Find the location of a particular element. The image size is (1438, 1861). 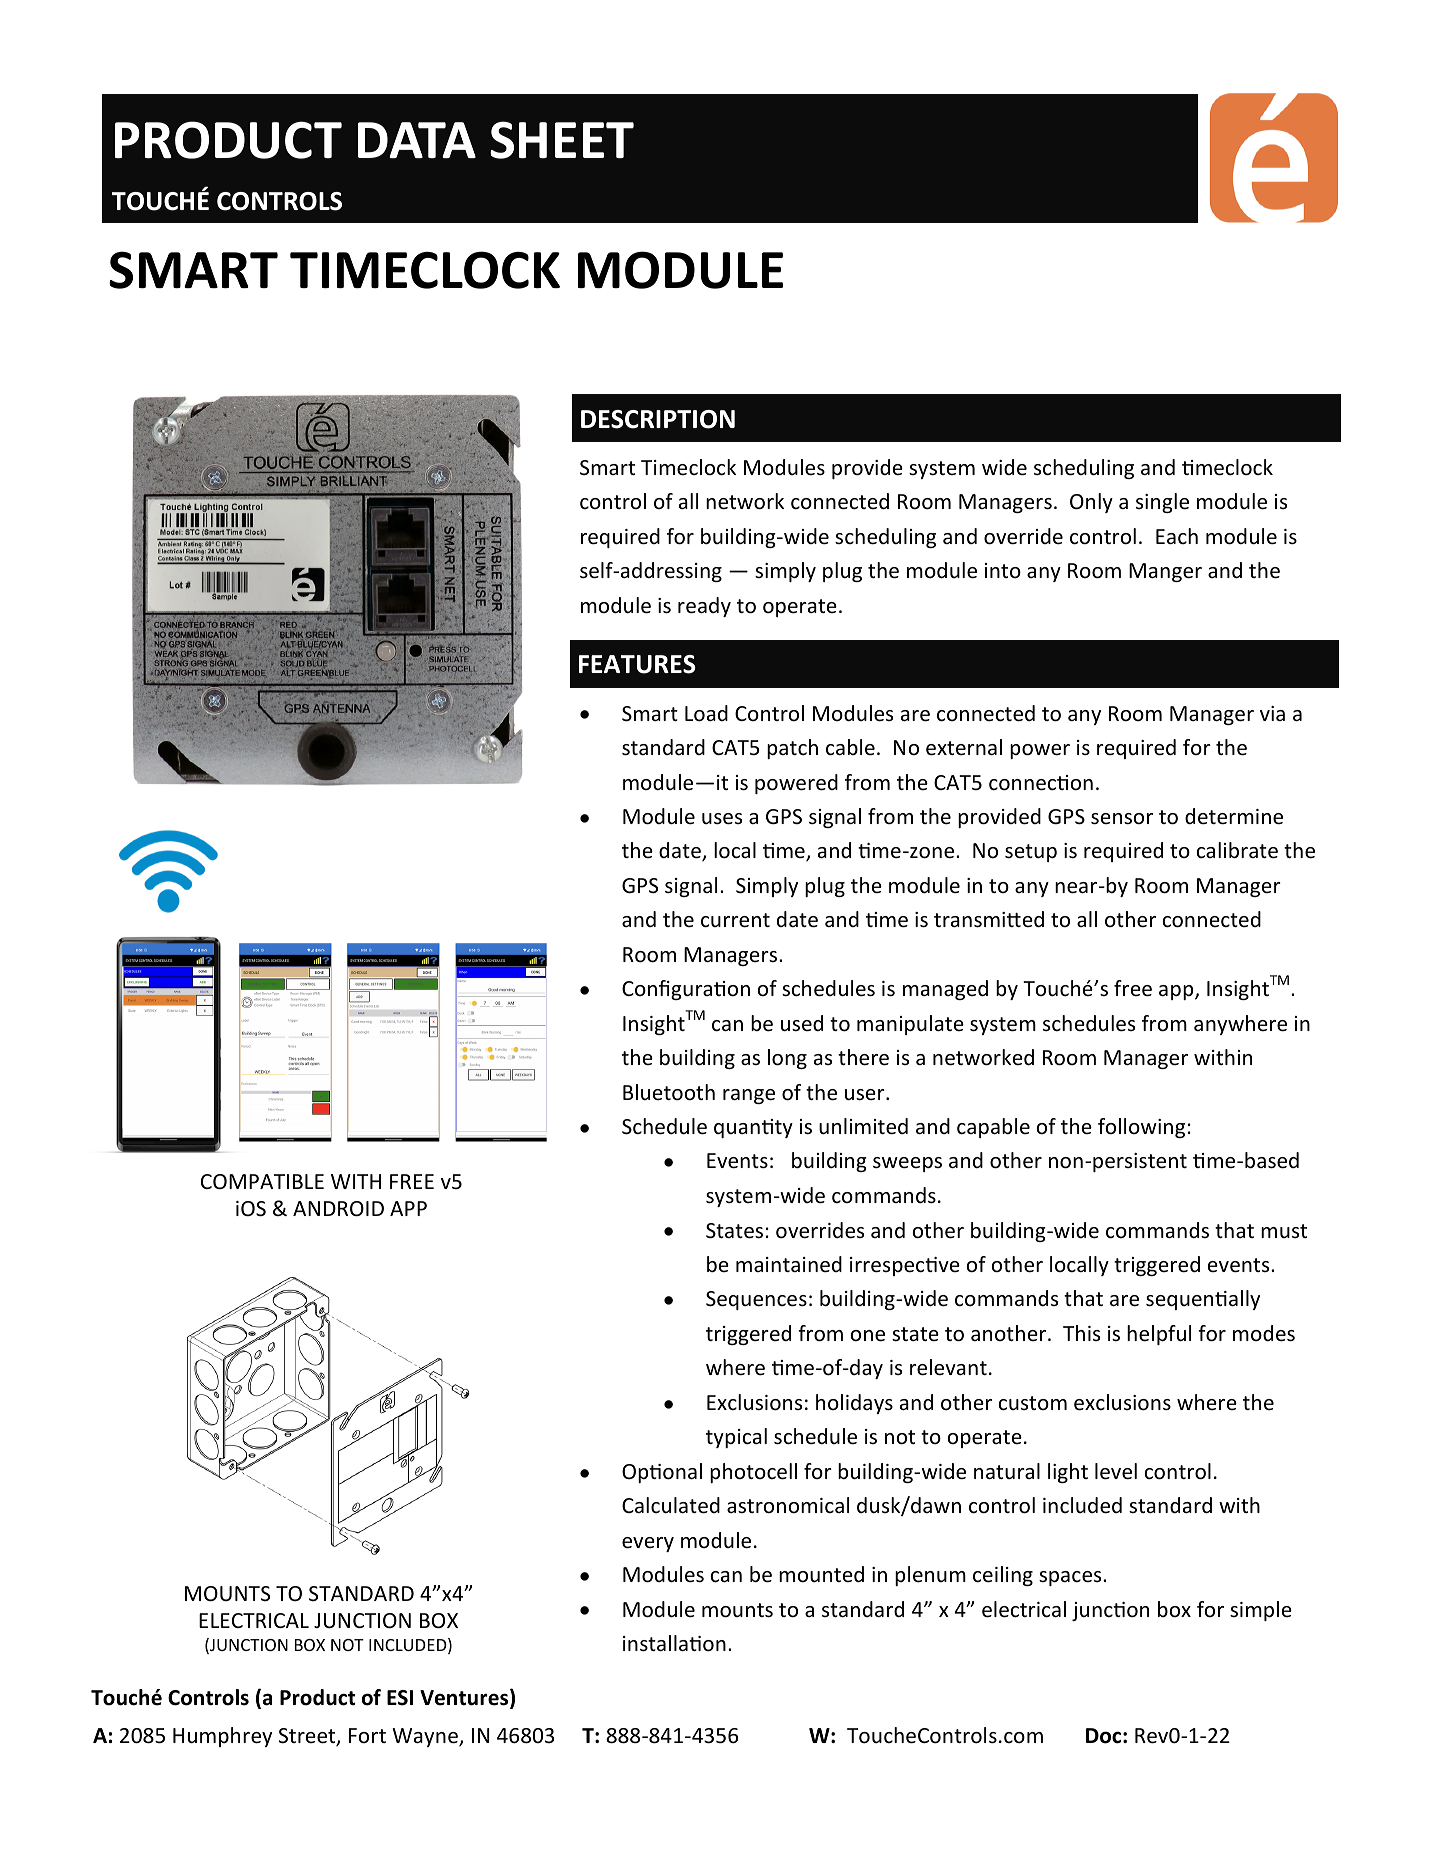

DATA is located at coordinates (417, 140).
